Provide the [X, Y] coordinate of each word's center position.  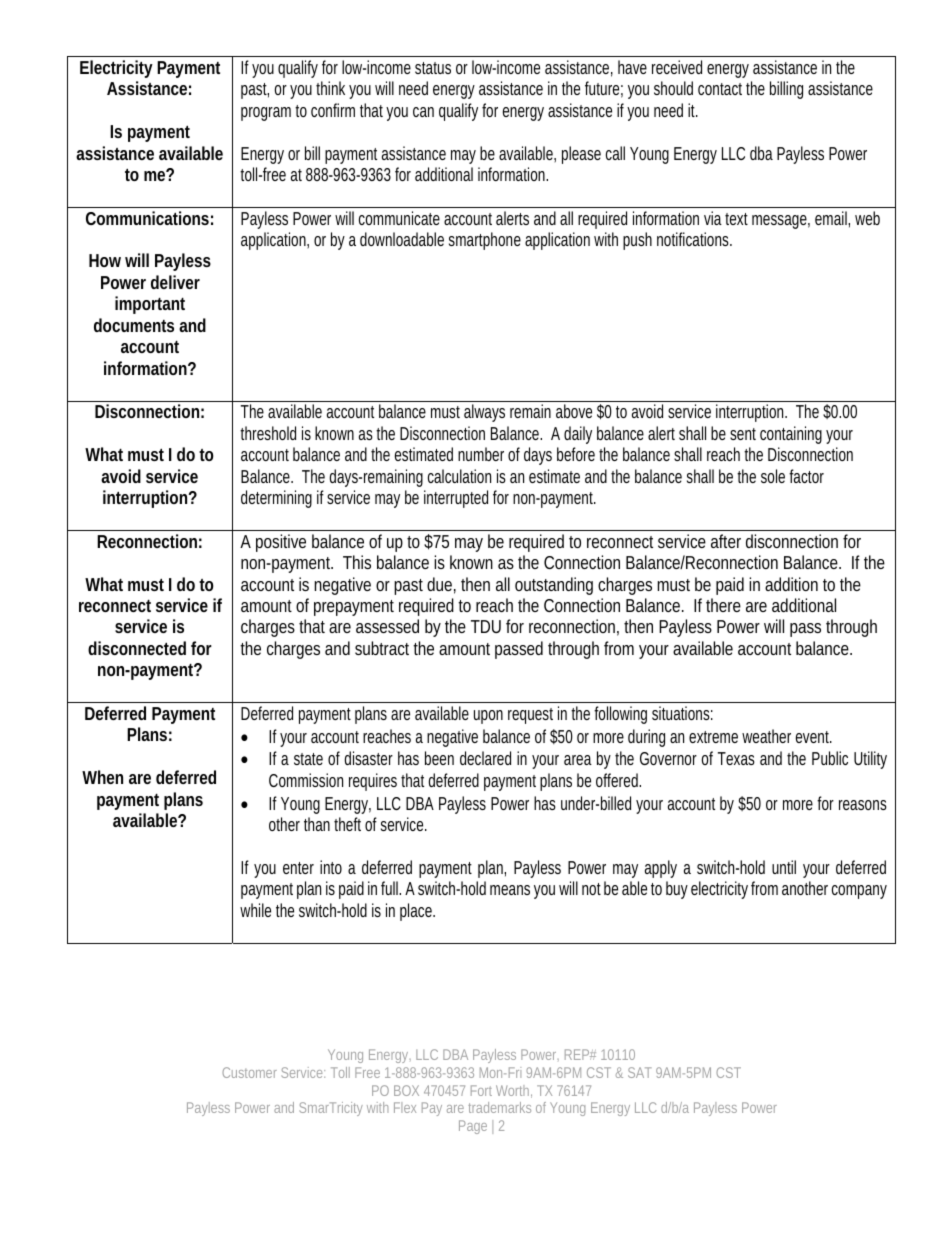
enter [298, 868]
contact [720, 89]
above [574, 411]
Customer [249, 1072]
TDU [486, 626]
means [510, 890]
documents [134, 325]
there [723, 605]
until [784, 867]
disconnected [137, 648]
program [268, 114]
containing [791, 435]
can [423, 112]
